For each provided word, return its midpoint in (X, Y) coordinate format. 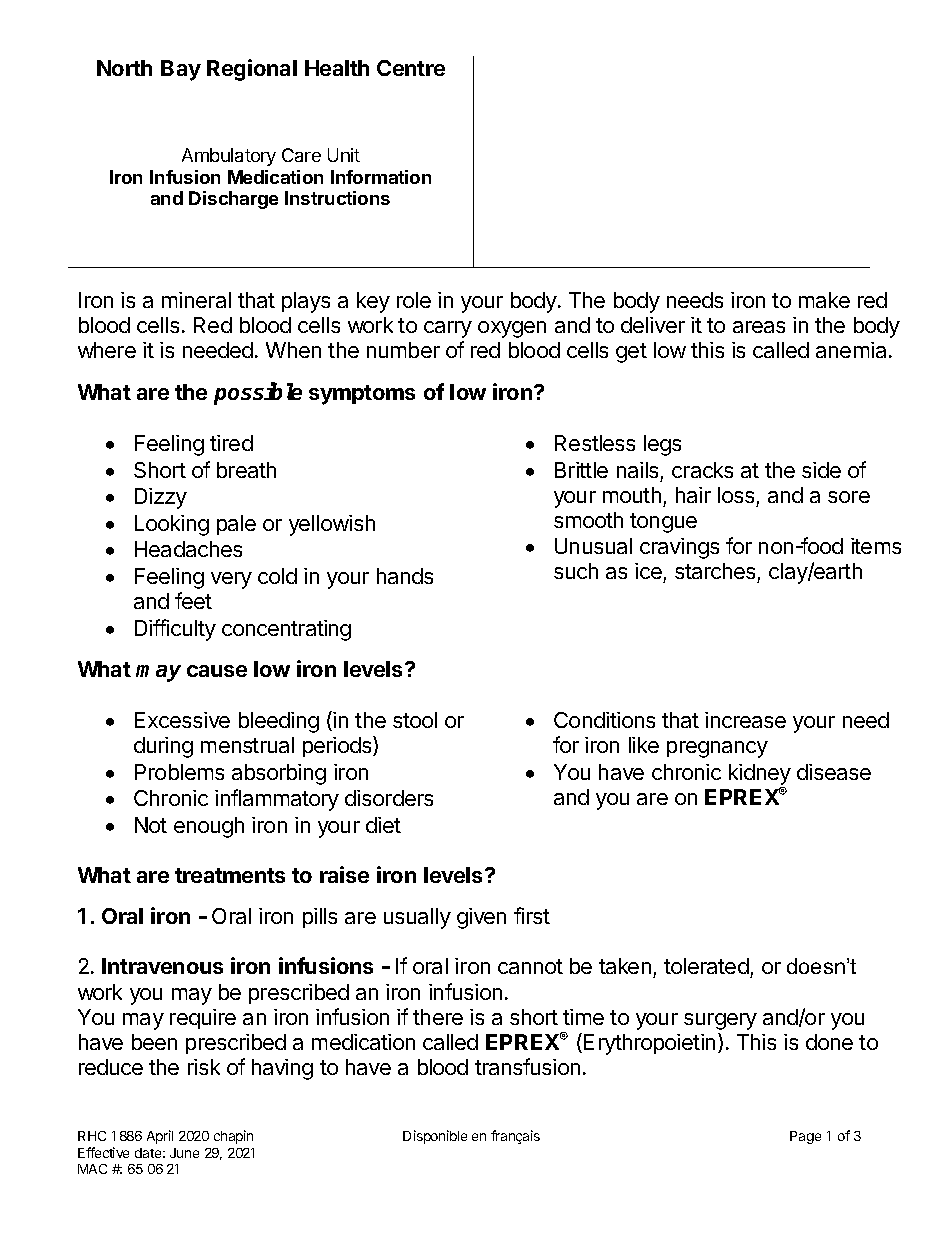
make (824, 300)
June (184, 1153)
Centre (411, 68)
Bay (181, 70)
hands (405, 576)
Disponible (435, 1137)
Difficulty (175, 630)
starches (716, 573)
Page (805, 1137)
